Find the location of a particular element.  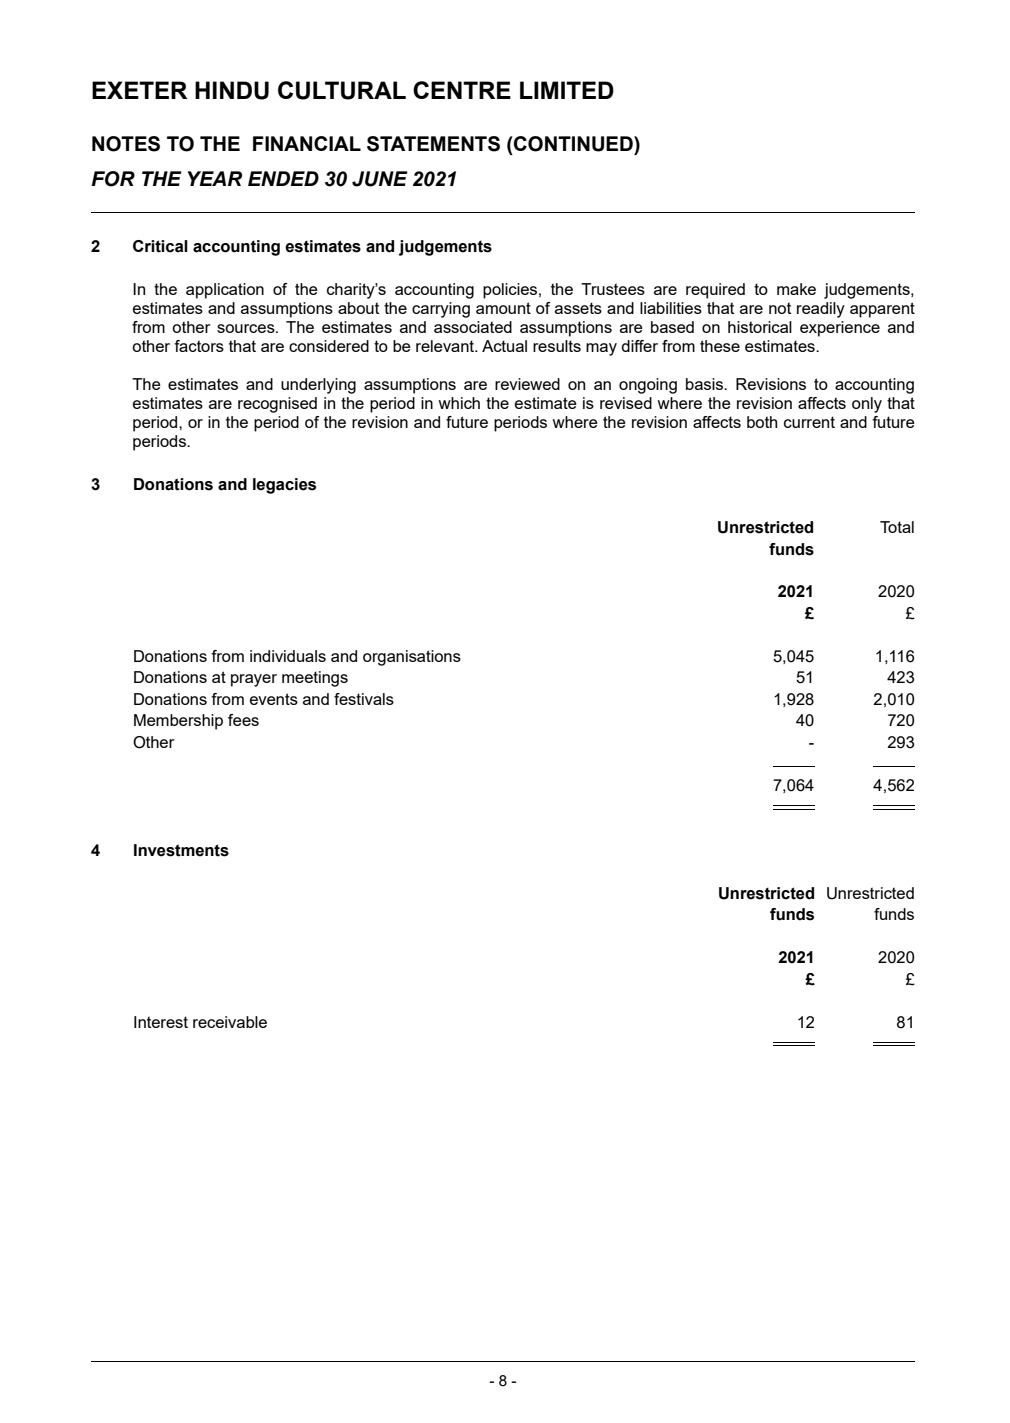

organisations is located at coordinates (412, 658).
